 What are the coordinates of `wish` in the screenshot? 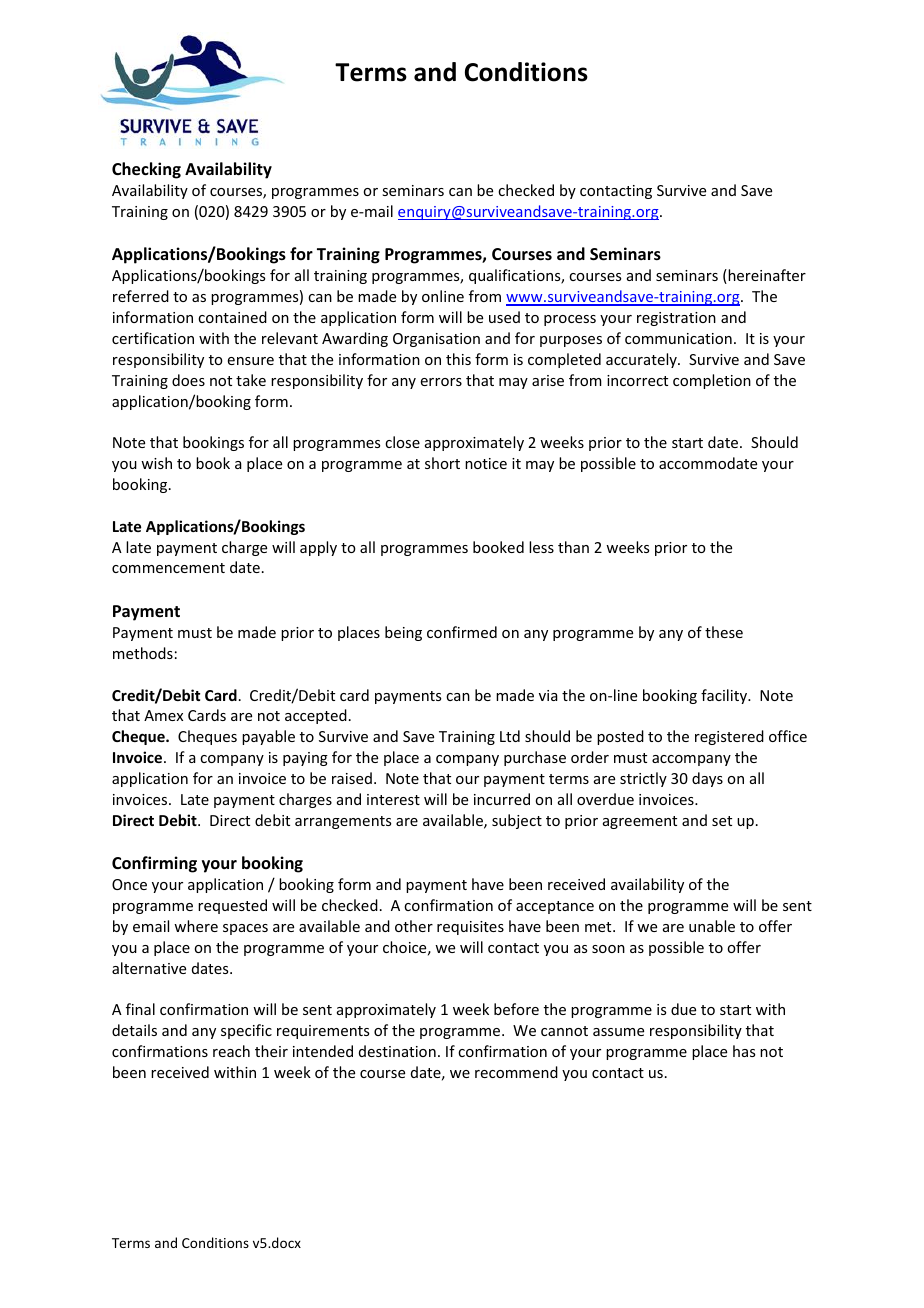 It's located at (156, 463).
